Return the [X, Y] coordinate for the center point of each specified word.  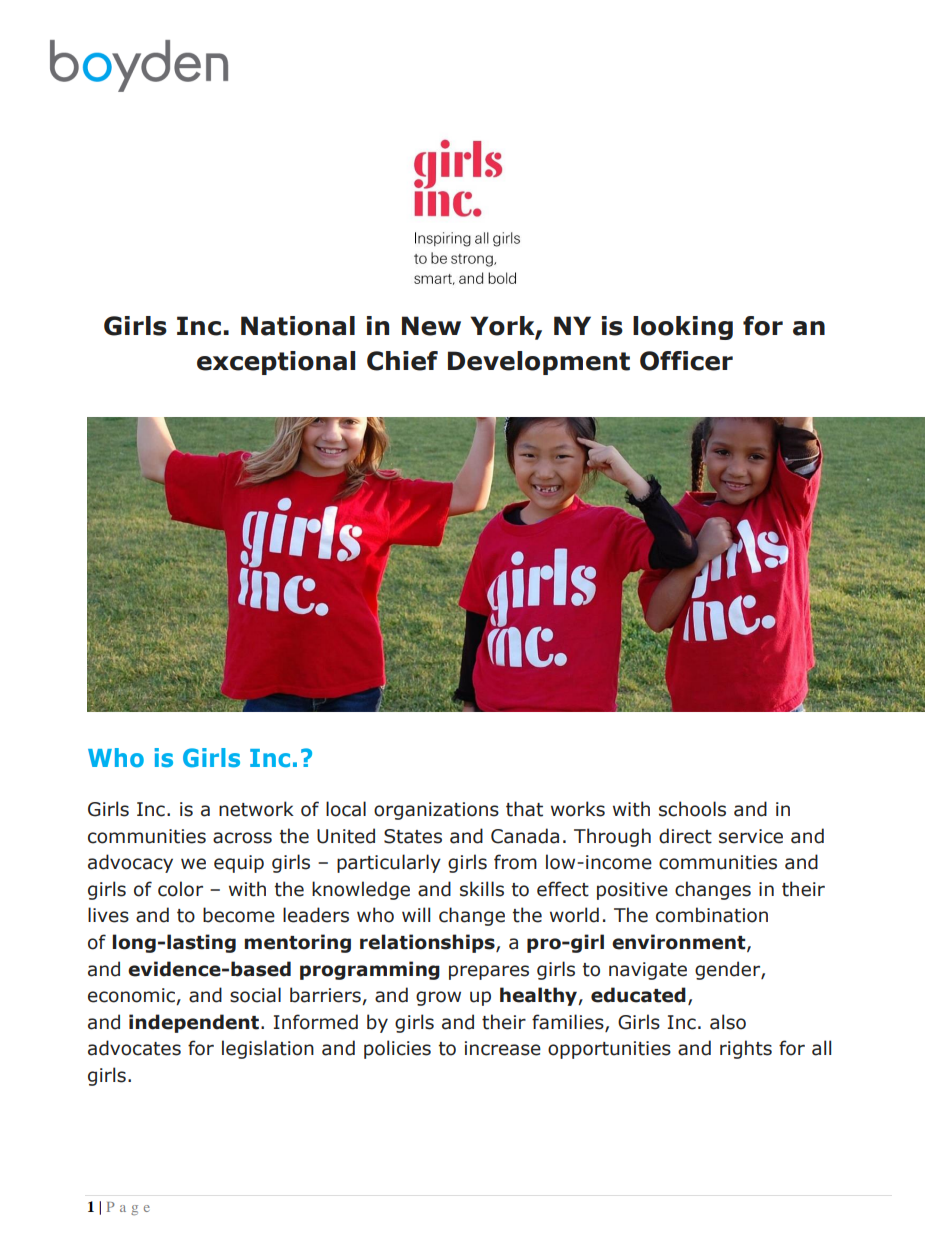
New [431, 326]
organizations [436, 811]
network [256, 809]
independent [194, 1023]
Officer [686, 361]
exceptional [276, 363]
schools [692, 809]
